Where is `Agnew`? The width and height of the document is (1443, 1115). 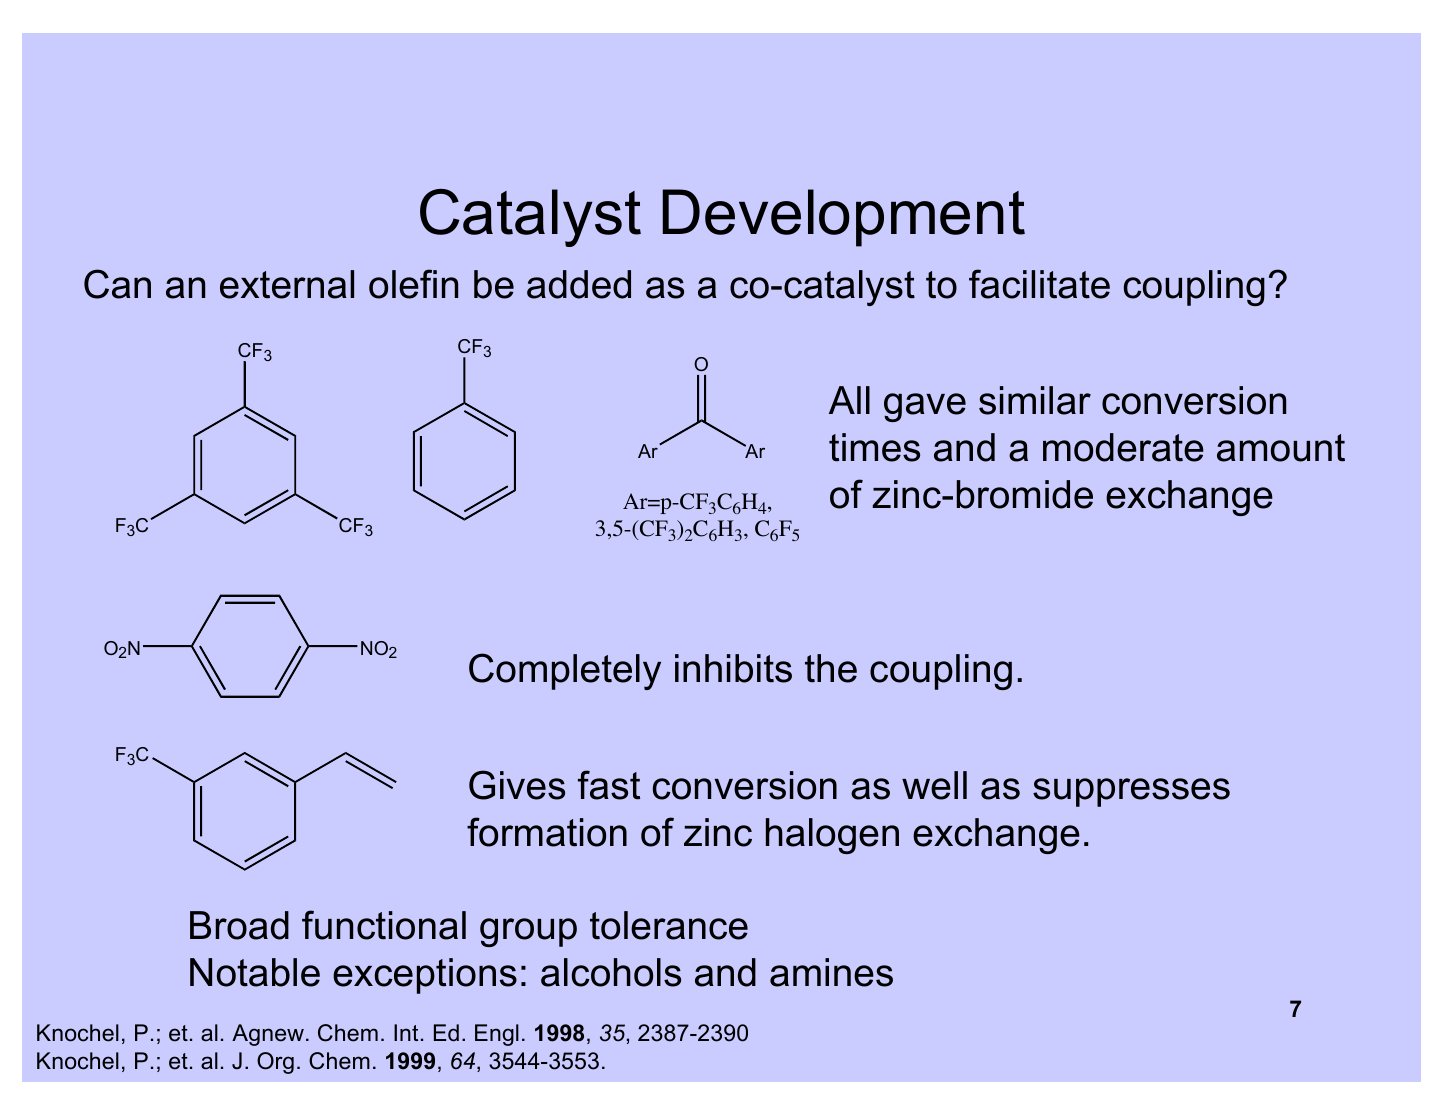
Agnew is located at coordinates (268, 1035).
